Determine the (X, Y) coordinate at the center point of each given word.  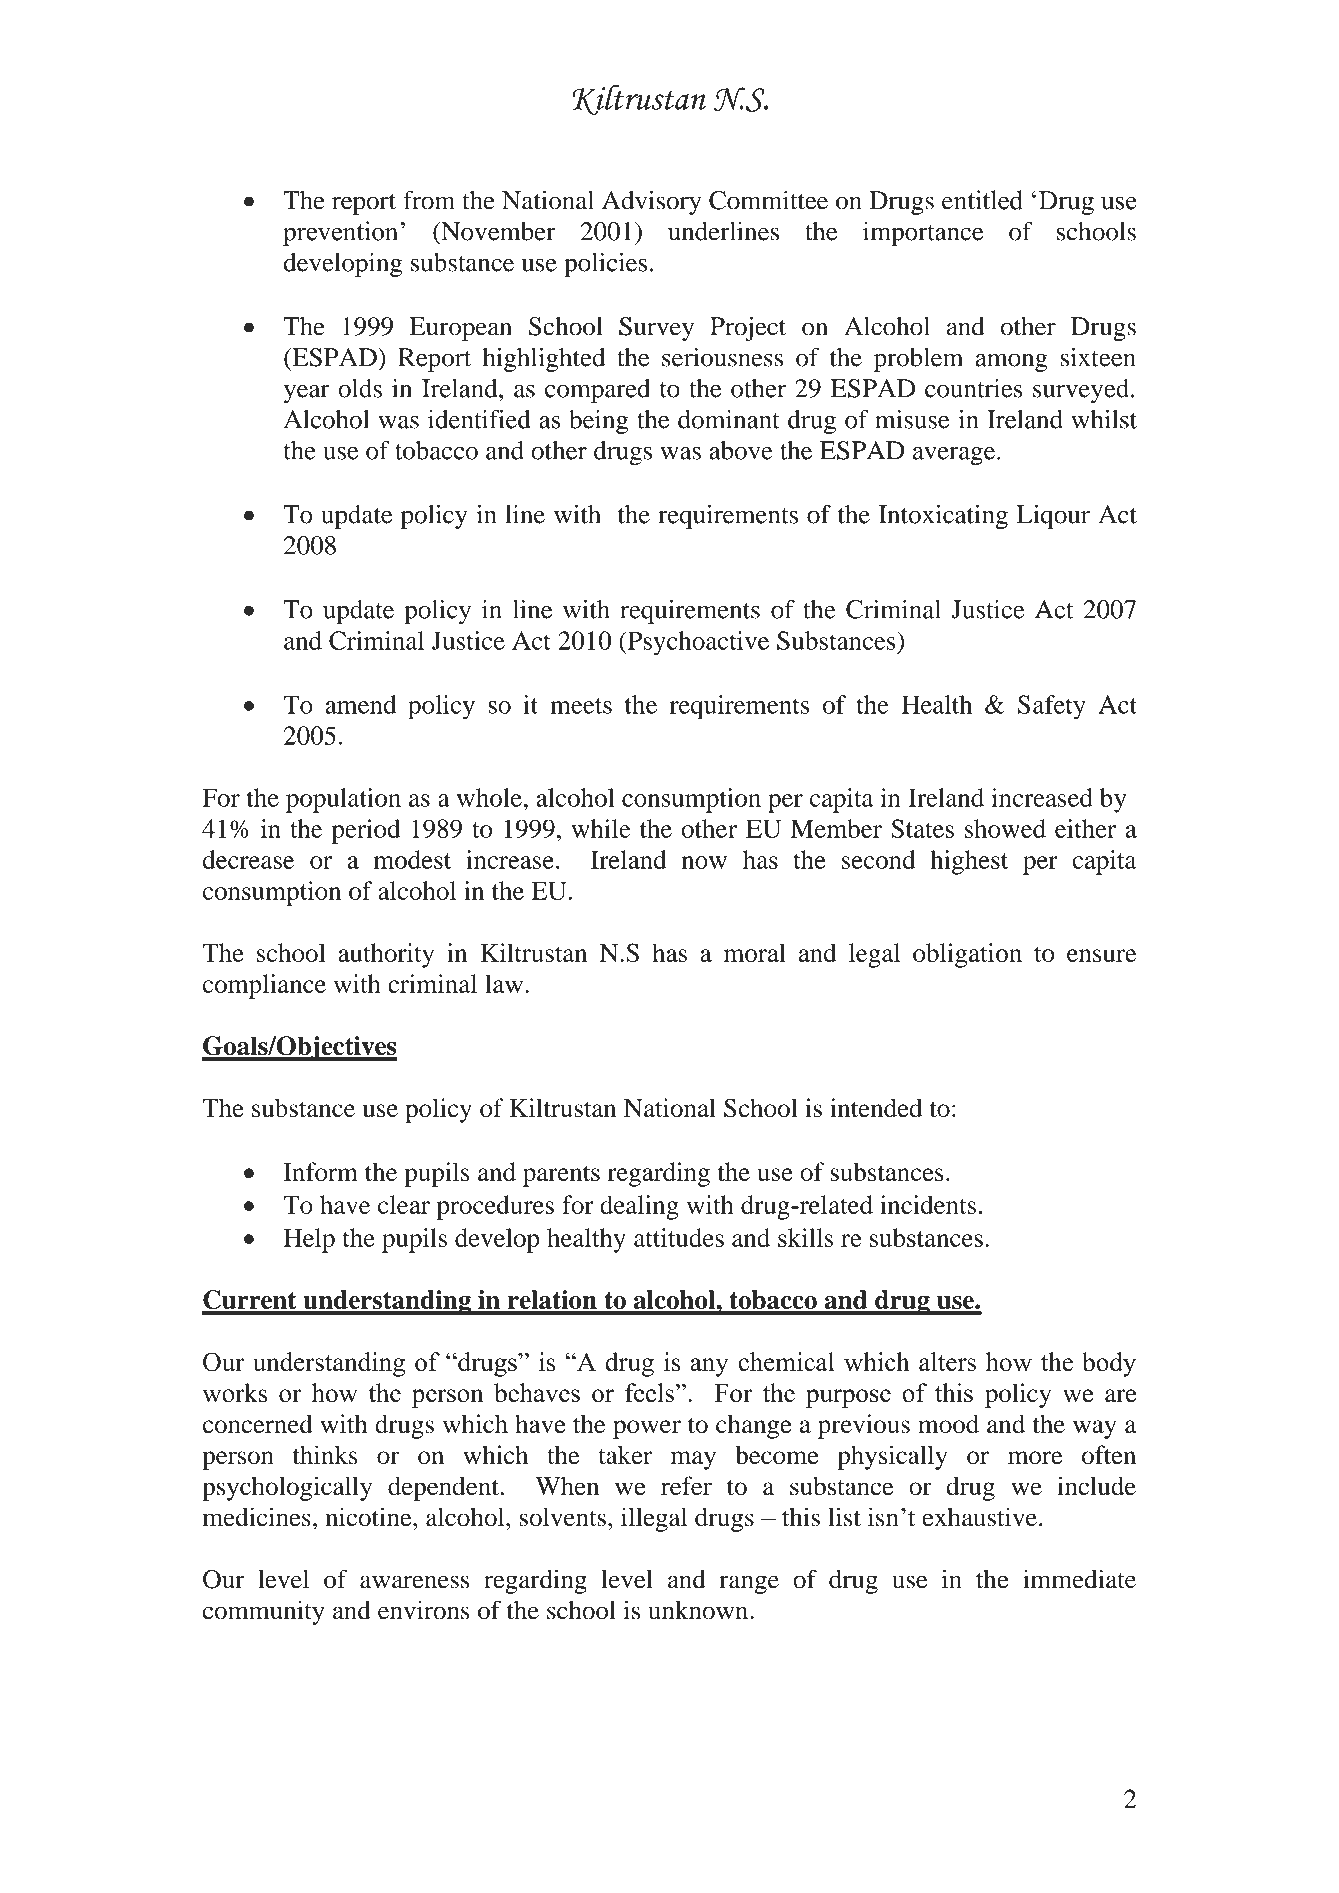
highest (969, 862)
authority (386, 955)
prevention (340, 233)
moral (755, 952)
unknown (699, 1610)
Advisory (651, 202)
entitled (982, 200)
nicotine (369, 1517)
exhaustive (979, 1517)
